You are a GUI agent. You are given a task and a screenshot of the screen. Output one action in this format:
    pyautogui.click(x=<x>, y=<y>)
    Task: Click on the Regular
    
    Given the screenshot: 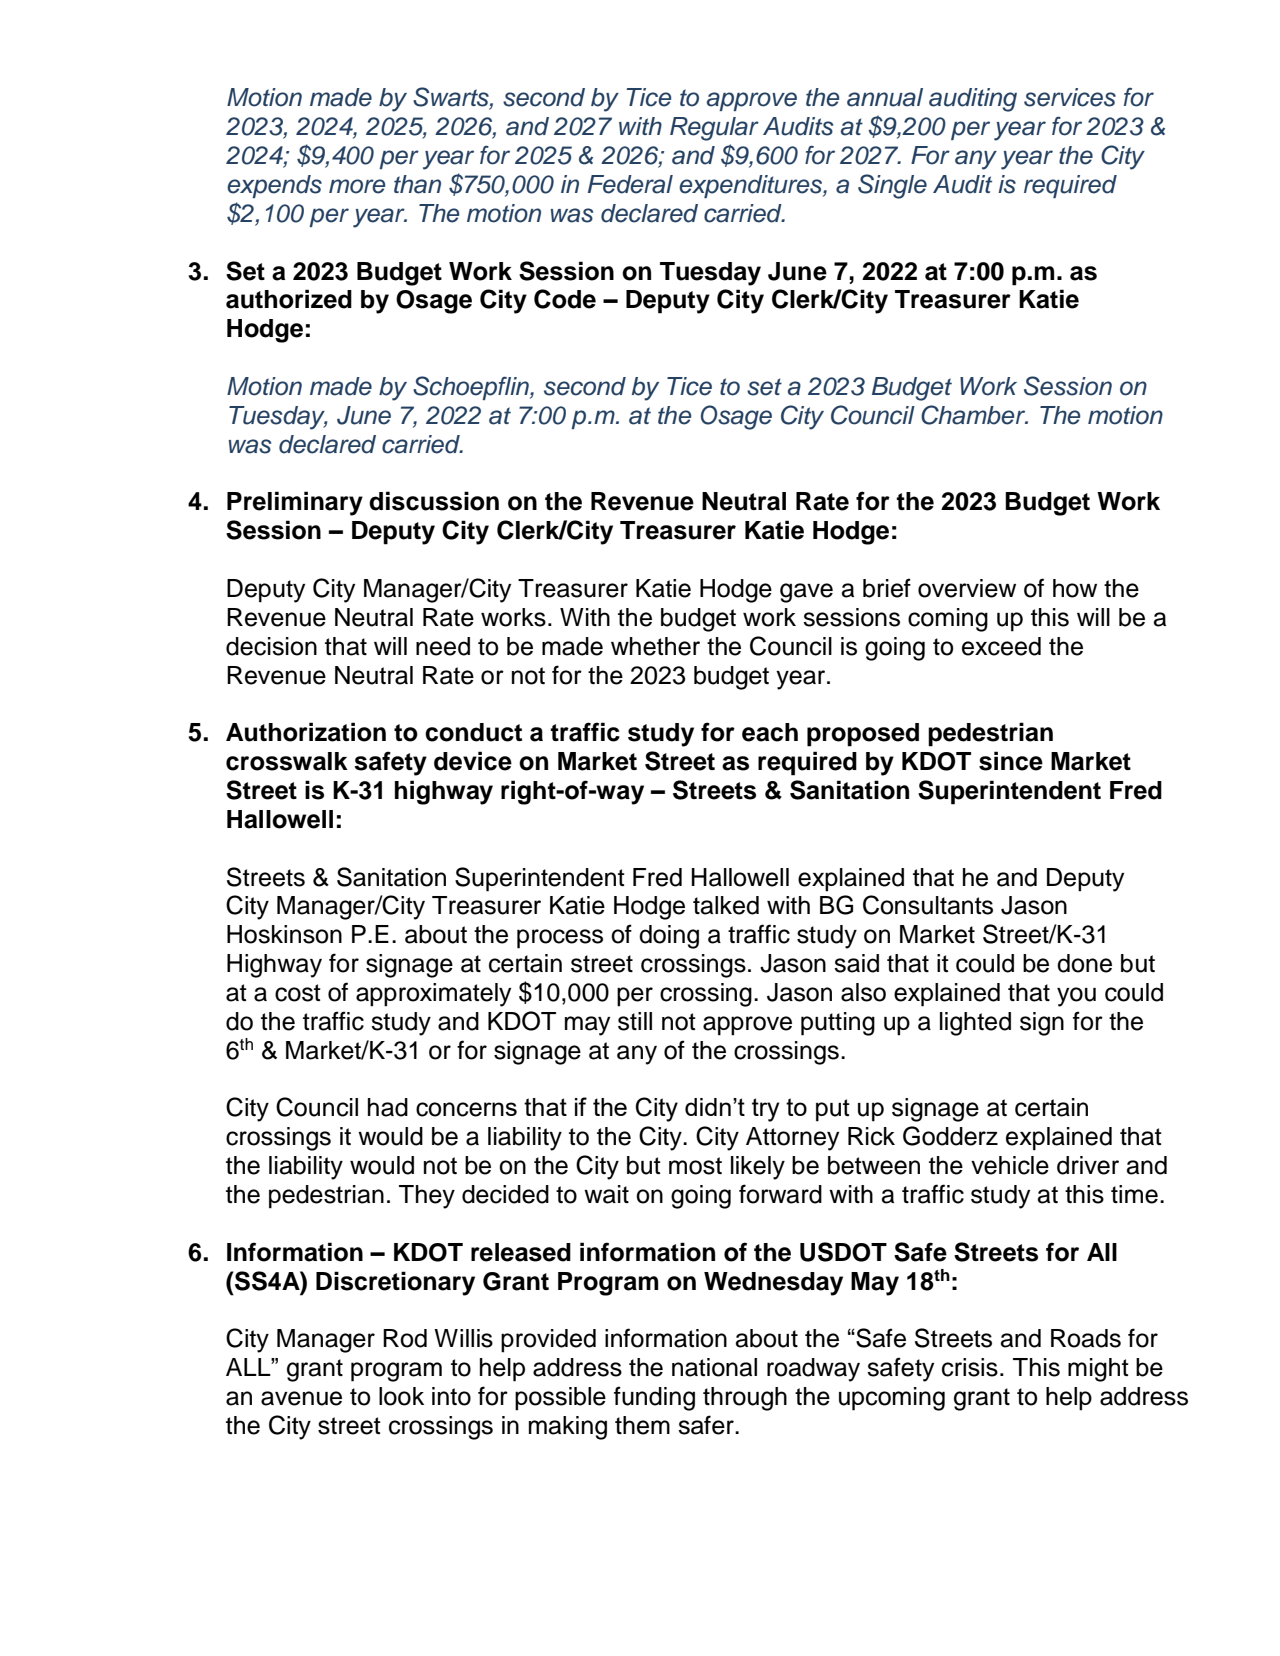 What is the action you would take?
    pyautogui.click(x=714, y=129)
